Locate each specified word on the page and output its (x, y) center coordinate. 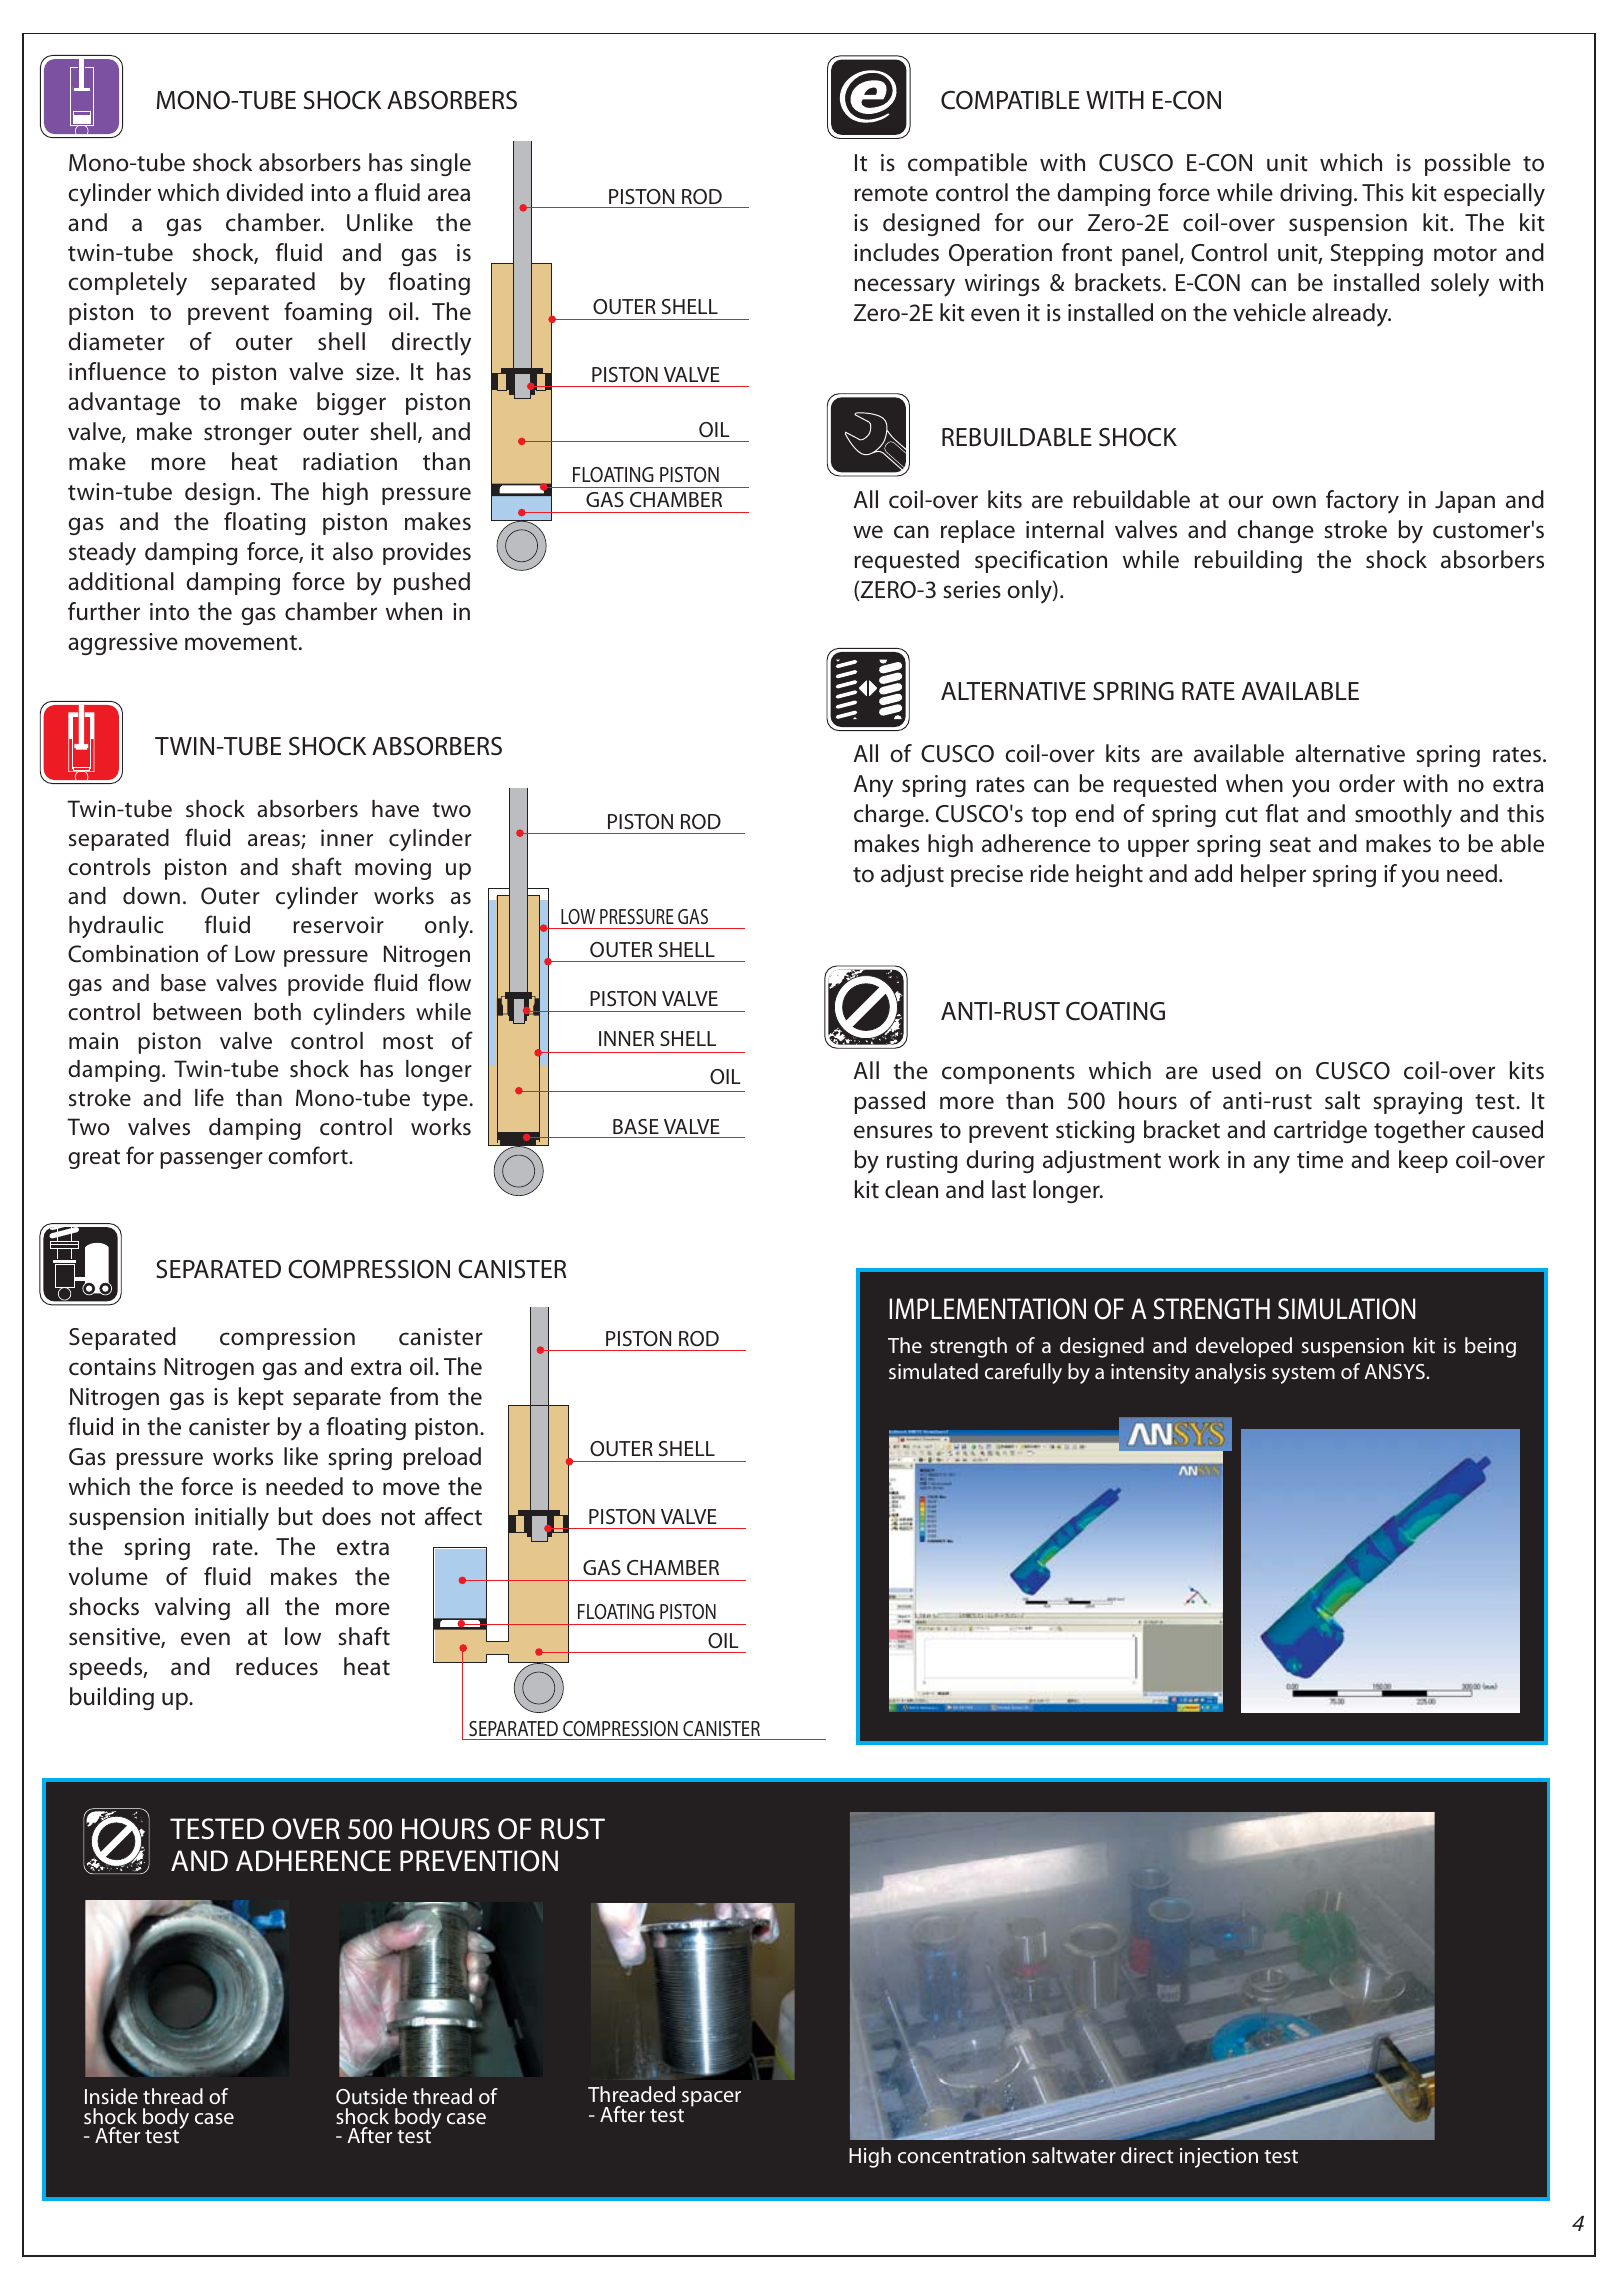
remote (891, 194)
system (1303, 1375)
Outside (371, 2096)
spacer (710, 2100)
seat (1290, 845)
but (295, 1516)
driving (1316, 194)
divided (264, 192)
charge (890, 815)
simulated (933, 1371)
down (151, 896)
